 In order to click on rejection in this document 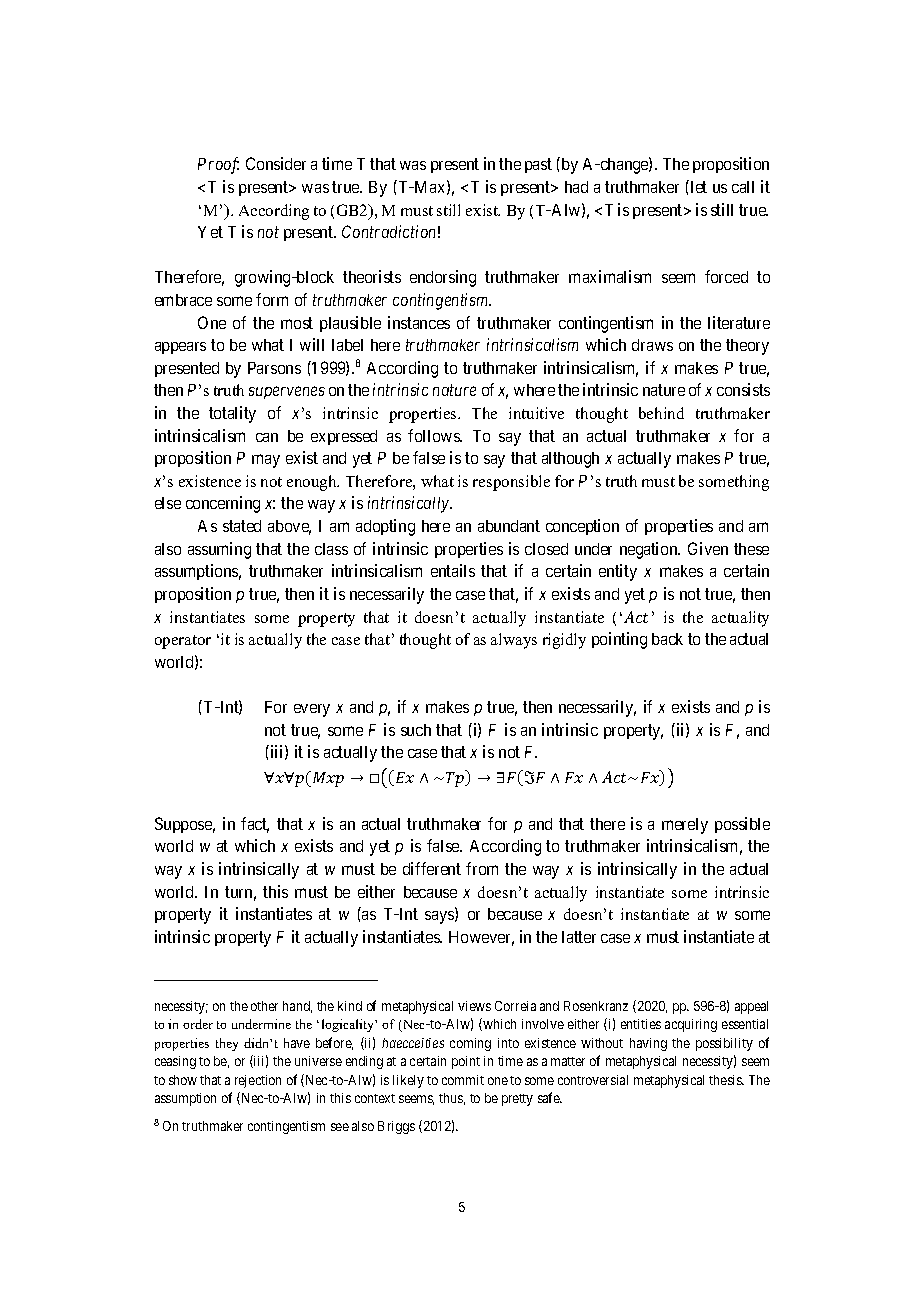, I will do `click(258, 1081)`.
